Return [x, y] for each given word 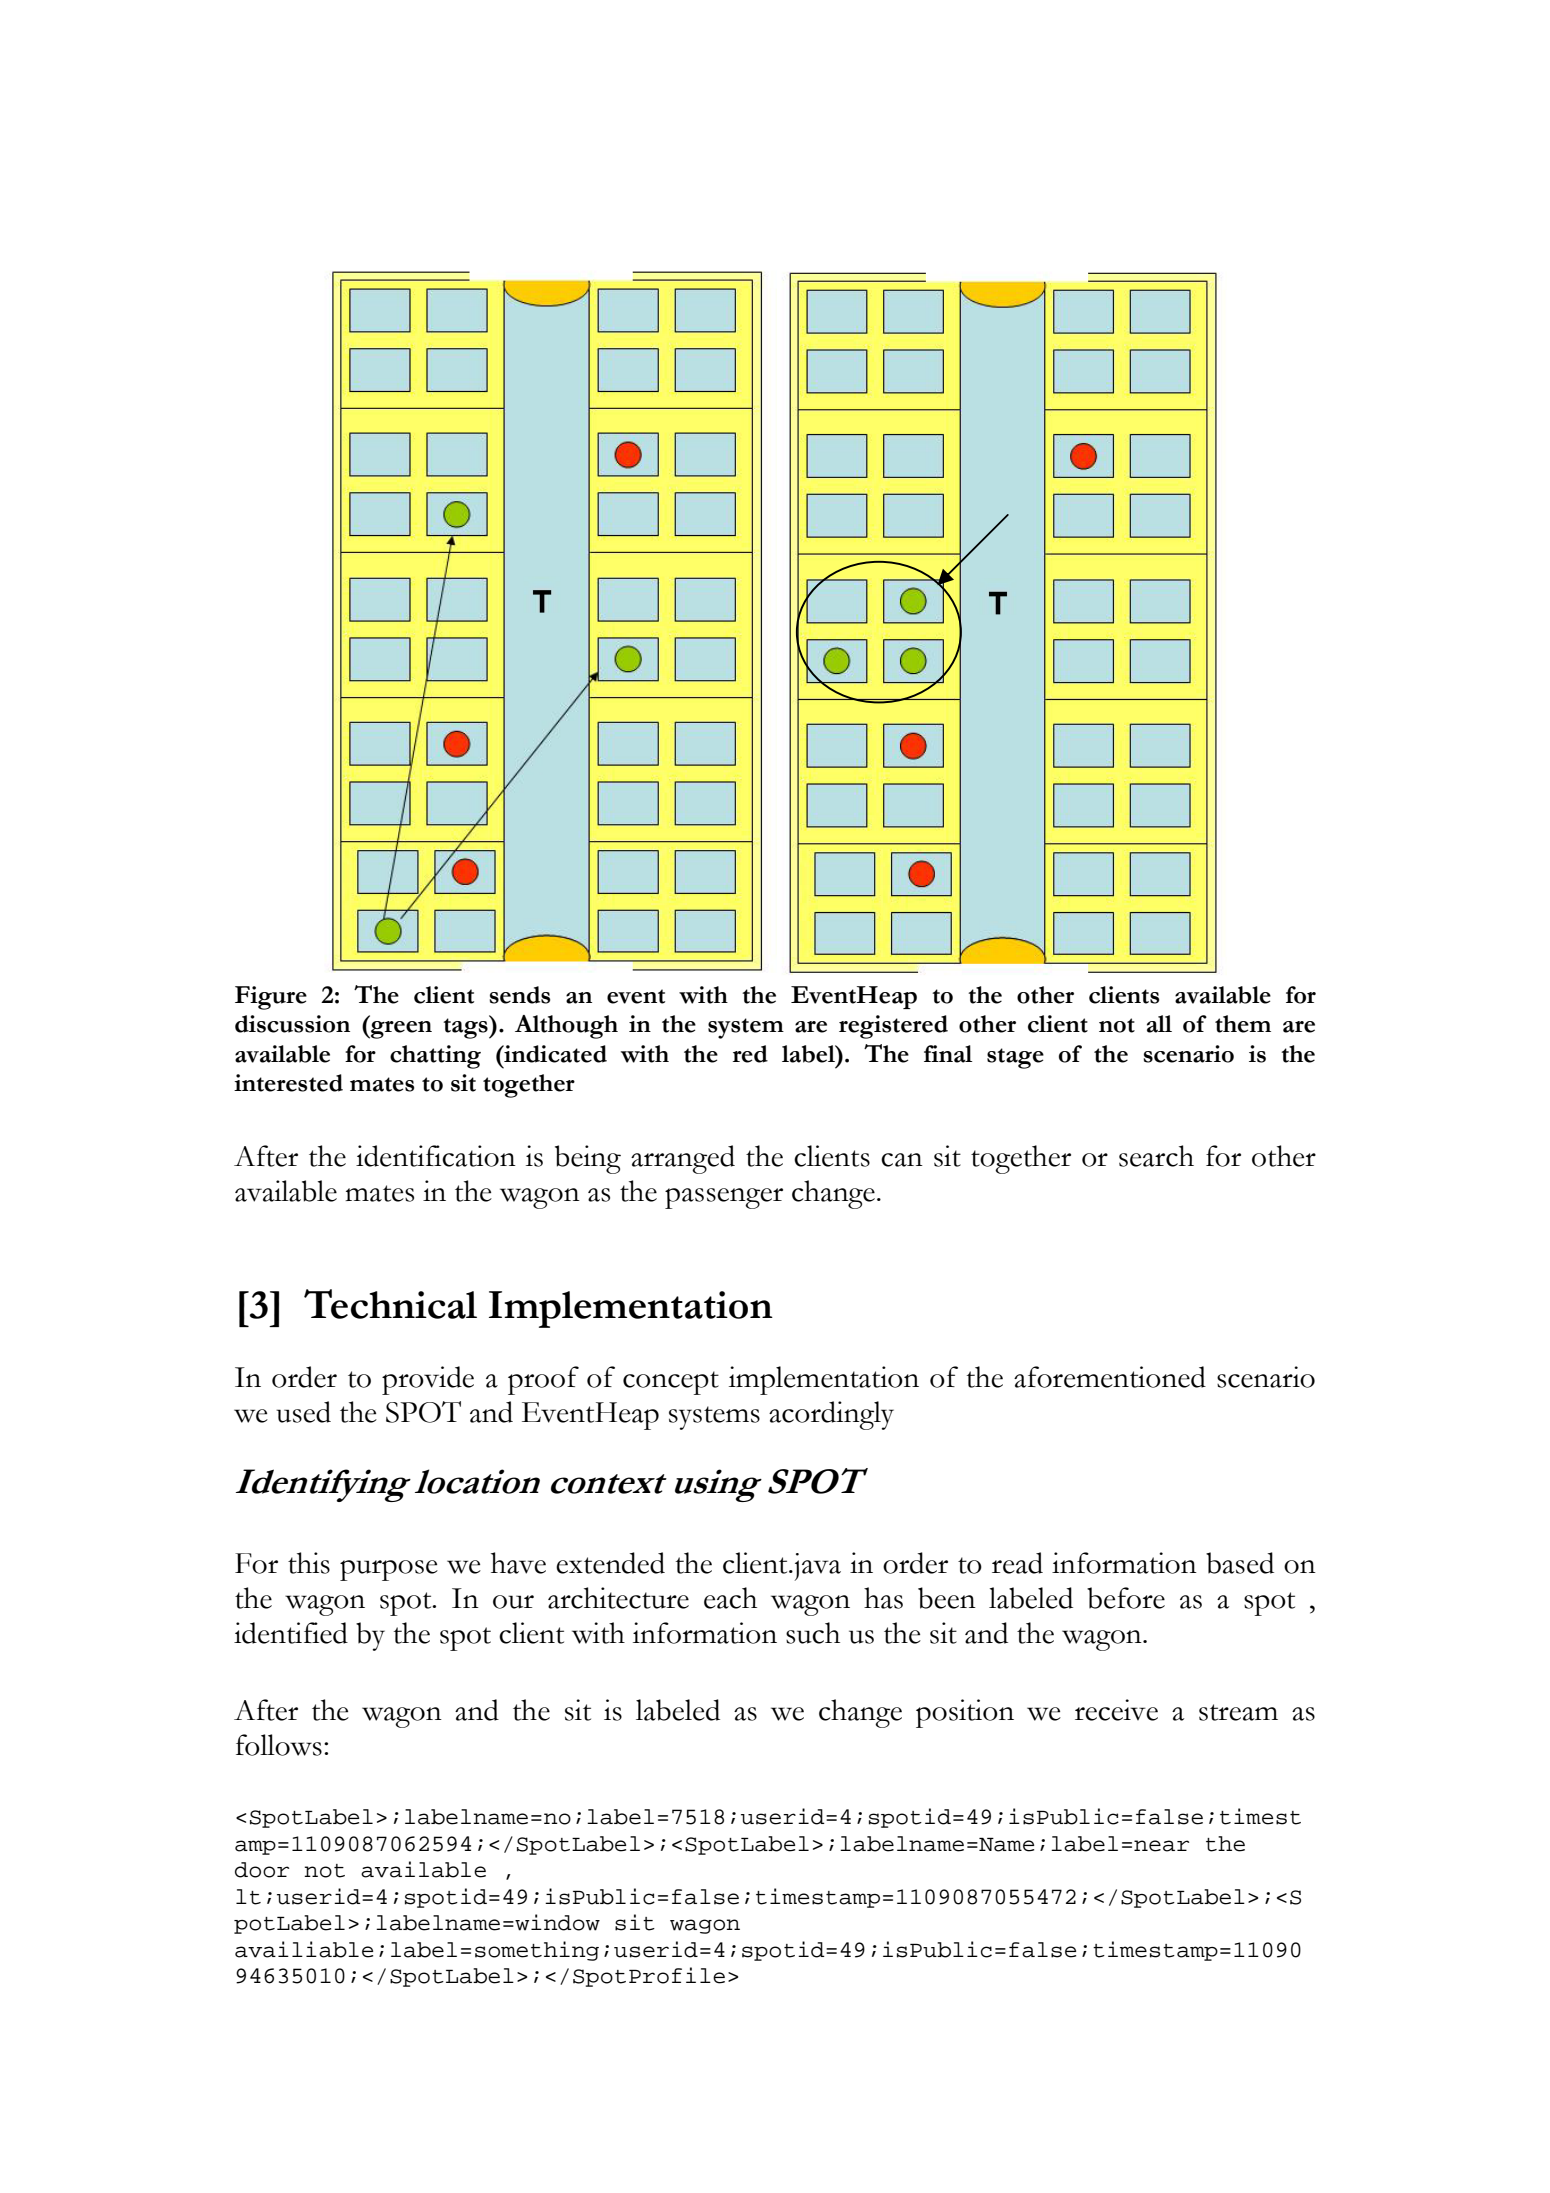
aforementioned [1110, 1377]
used [303, 1412]
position [965, 1713]
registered [893, 1027]
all [1159, 1024]
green [400, 1030]
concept [671, 1383]
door [262, 1870]
